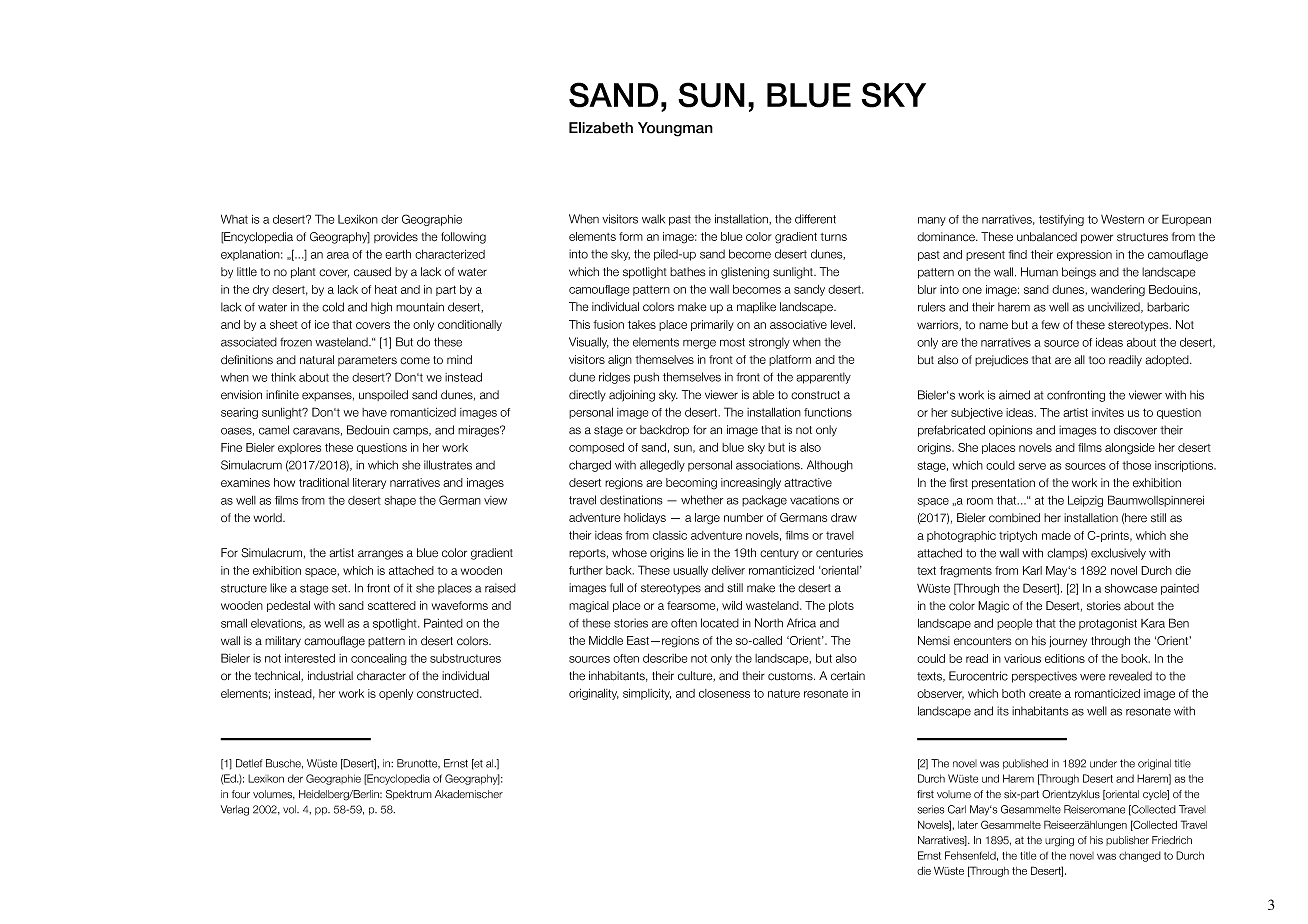  What do you see at coordinates (369, 483) in the screenshot?
I see `literary` at bounding box center [369, 483].
